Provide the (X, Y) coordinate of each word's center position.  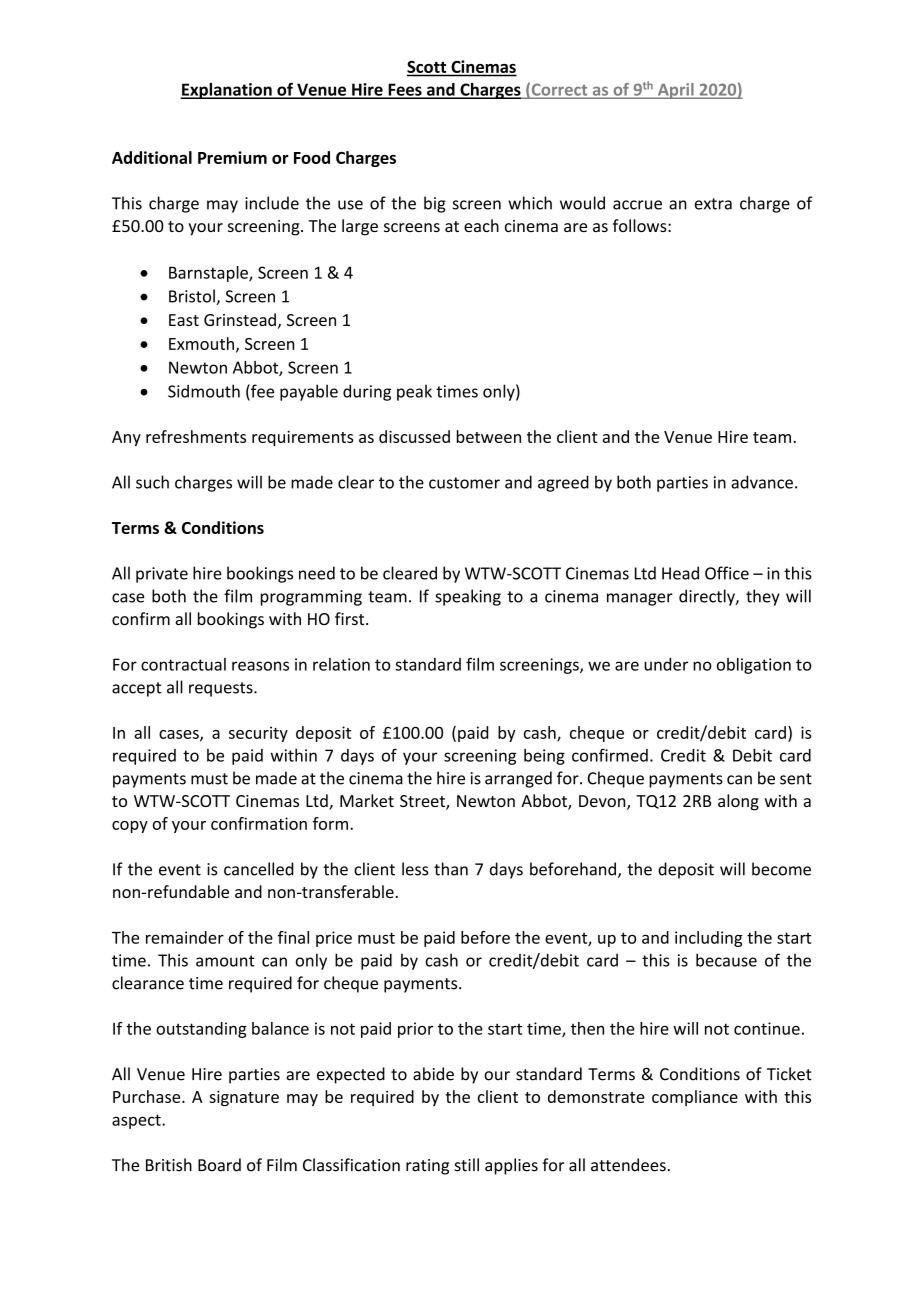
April (675, 91)
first (351, 618)
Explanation (227, 91)
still (467, 1165)
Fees (405, 90)
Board (219, 1165)
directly (708, 597)
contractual (183, 664)
